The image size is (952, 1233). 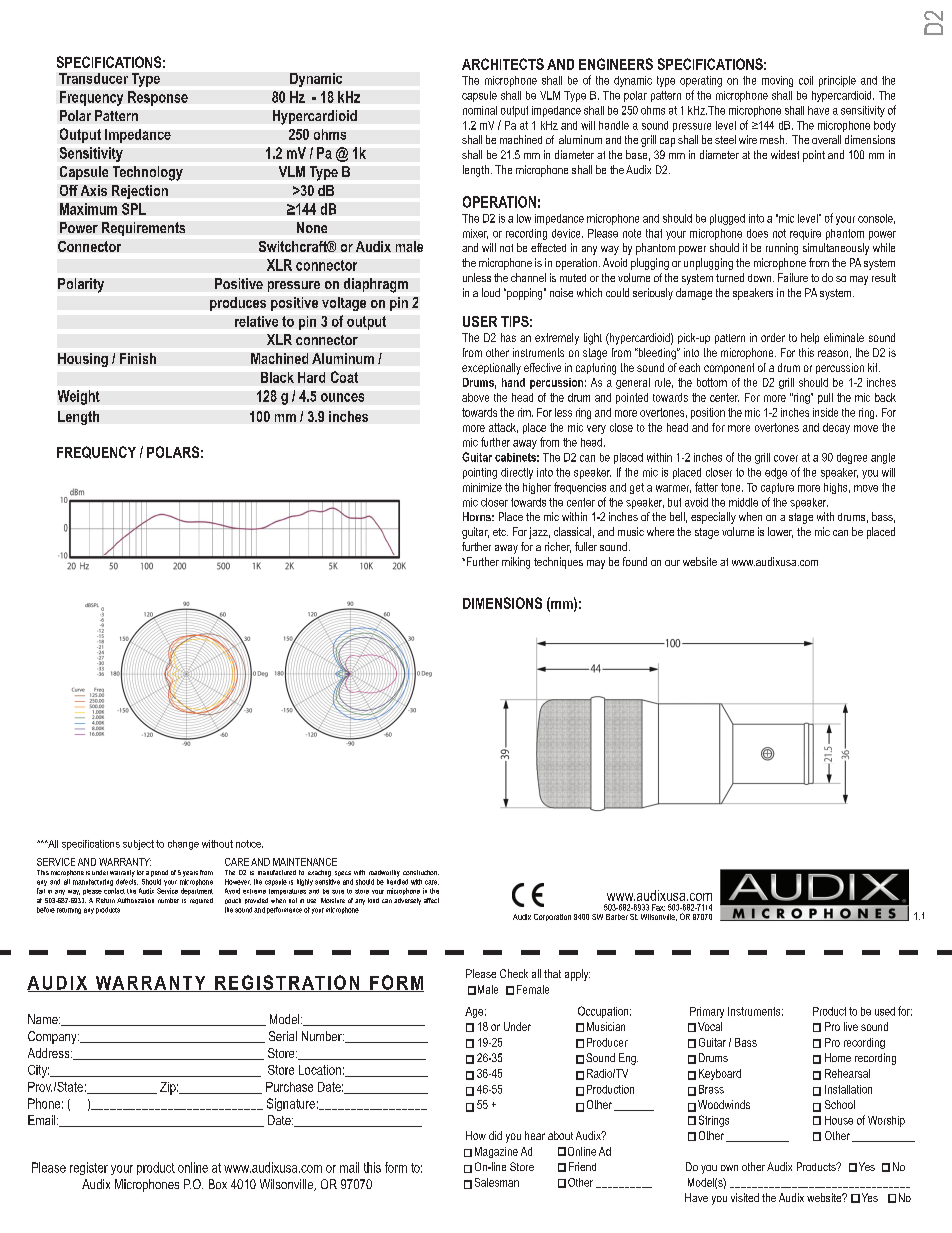 I want to click on moving, so click(x=777, y=81).
